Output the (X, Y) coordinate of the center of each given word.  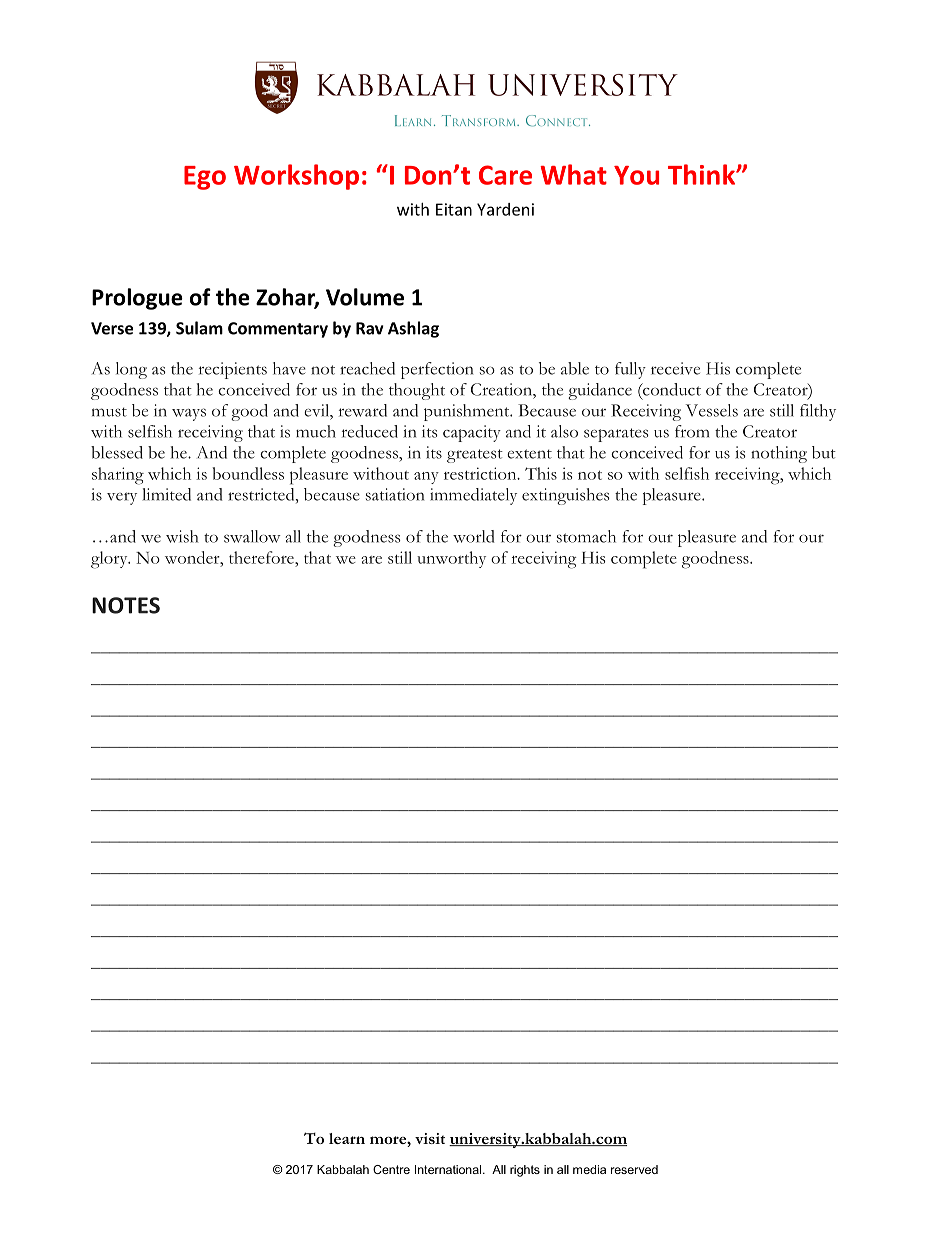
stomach (586, 536)
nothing (779, 454)
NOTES (126, 605)
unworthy (451, 559)
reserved (634, 1169)
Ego (205, 178)
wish (182, 536)
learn (347, 1138)
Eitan (454, 209)
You (636, 175)
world (473, 536)
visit (430, 1138)
